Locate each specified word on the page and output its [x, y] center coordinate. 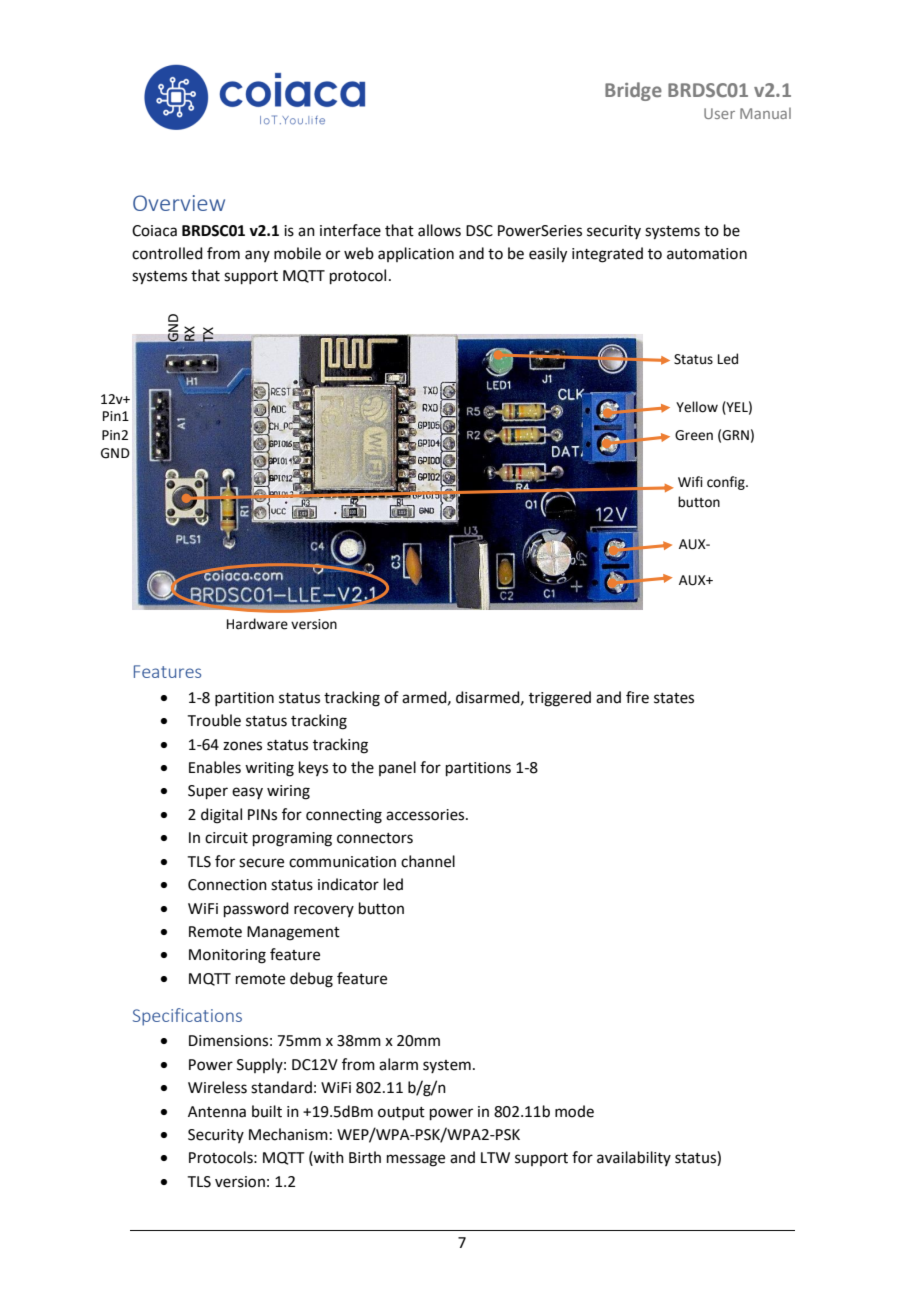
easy [247, 793]
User [719, 113]
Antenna [217, 1112]
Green [694, 435]
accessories [426, 815]
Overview [179, 203]
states [674, 698]
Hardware [257, 624]
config [727, 483]
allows [439, 230]
